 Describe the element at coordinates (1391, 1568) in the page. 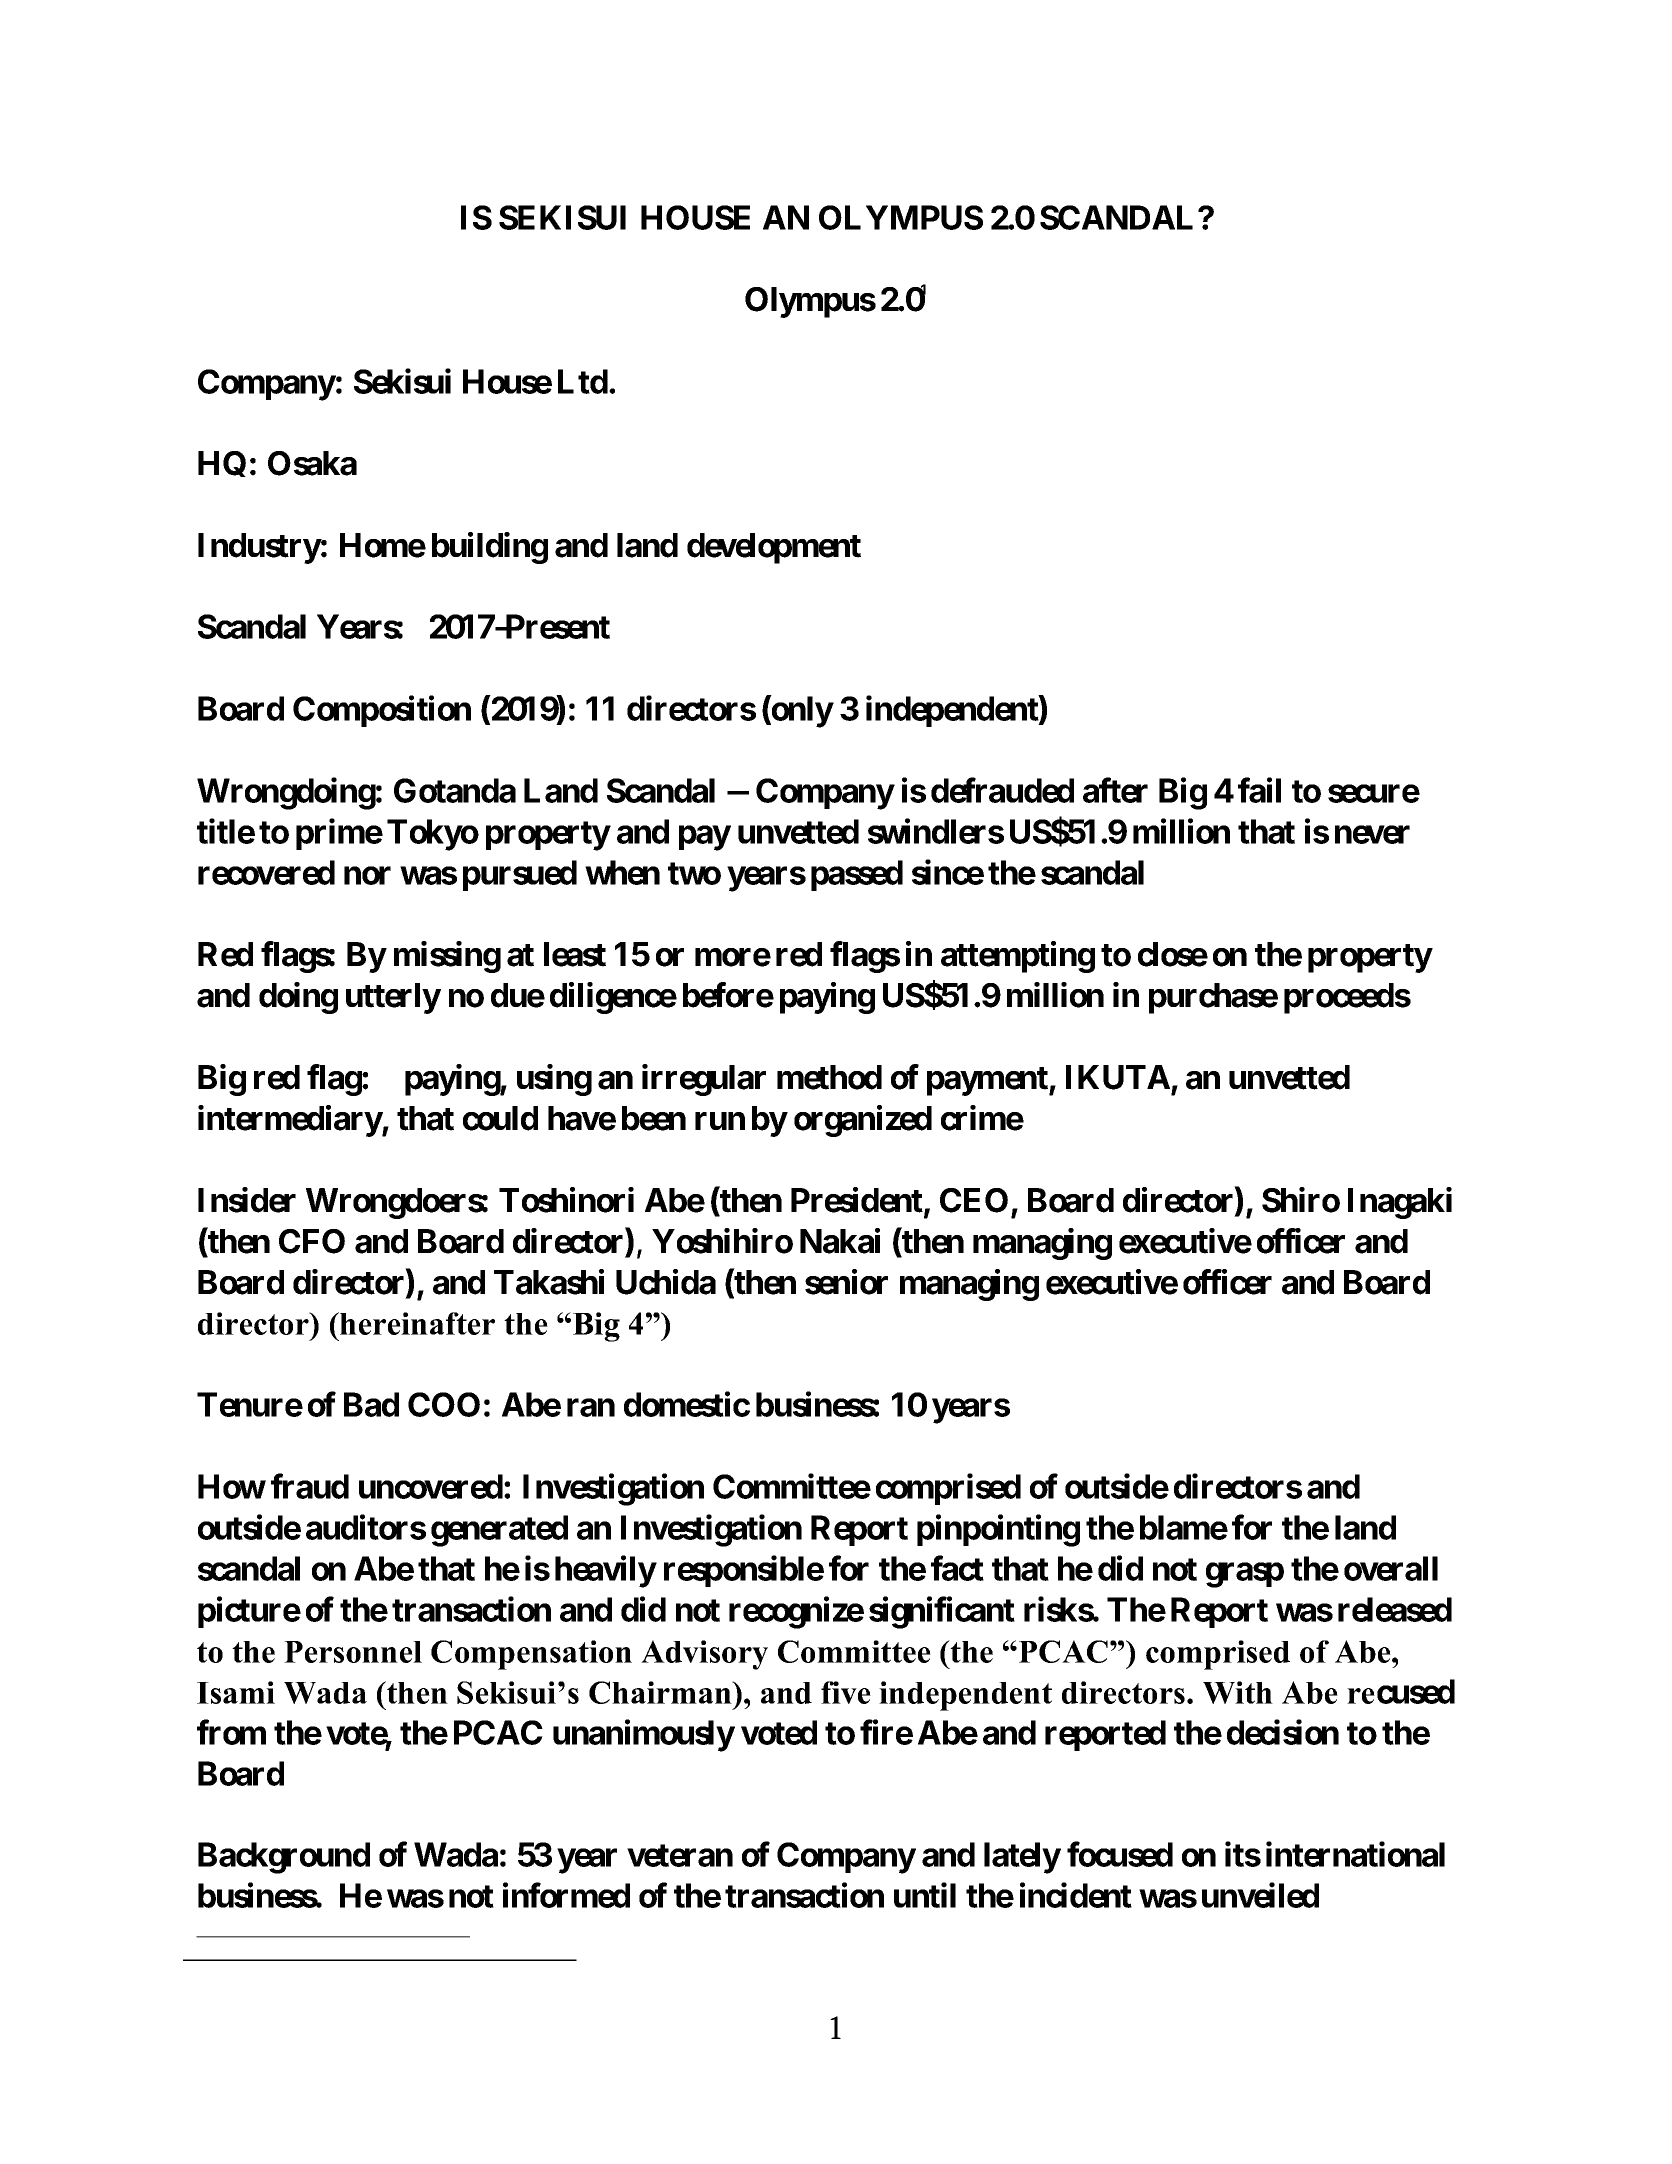

I see `overall` at that location.
